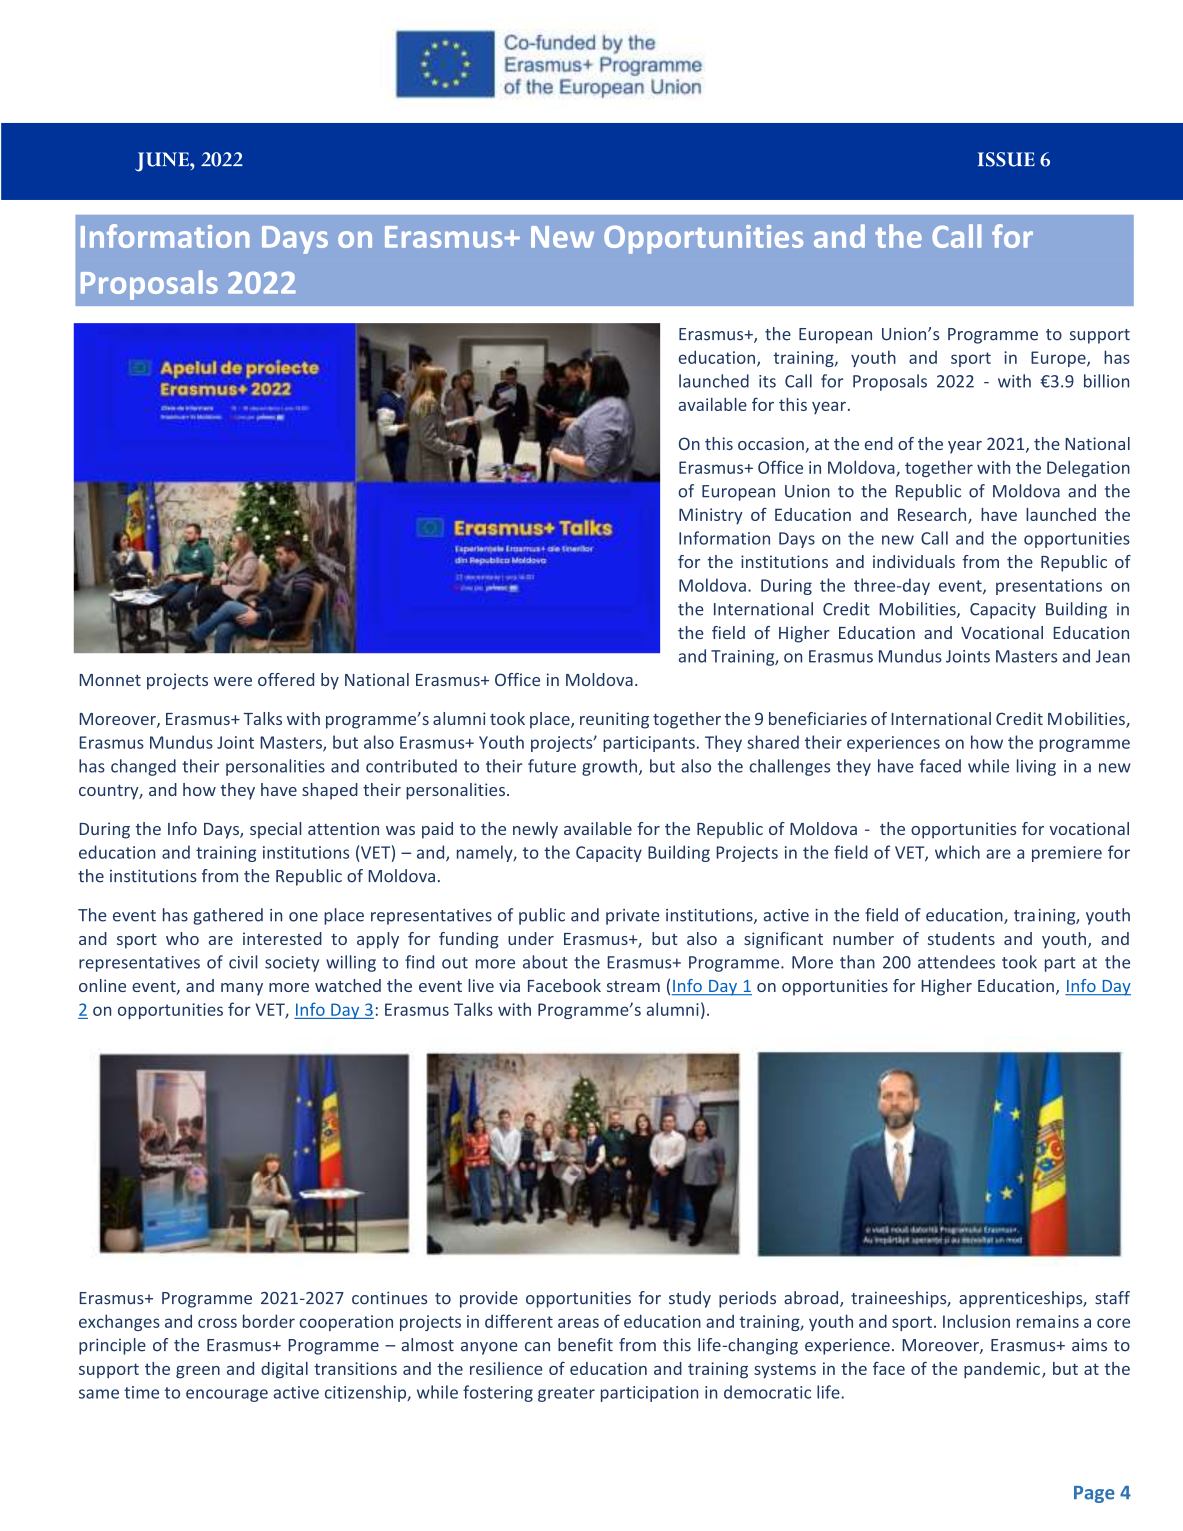  I want to click on its, so click(767, 381).
